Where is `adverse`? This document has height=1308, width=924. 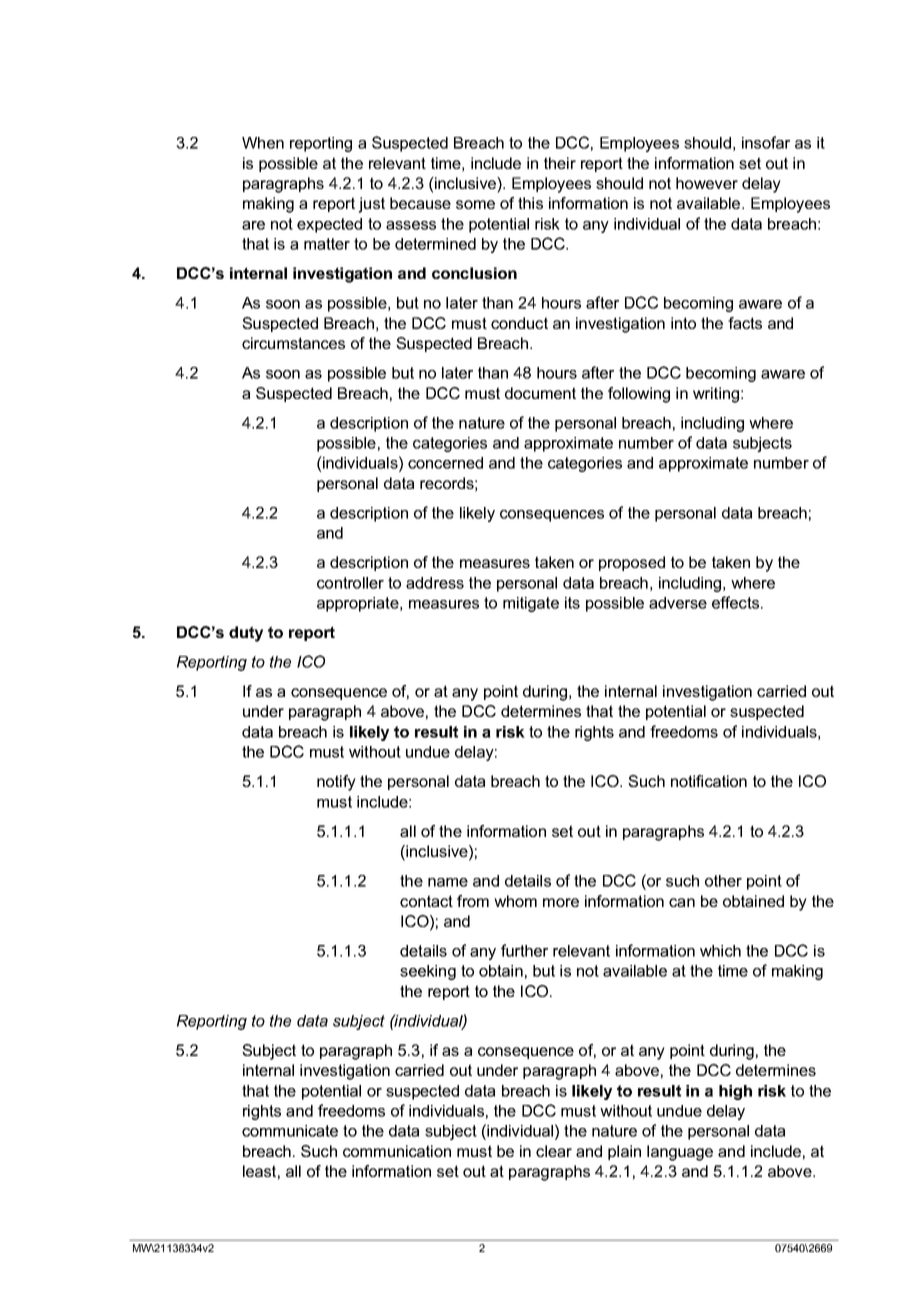
adverse is located at coordinates (678, 603).
